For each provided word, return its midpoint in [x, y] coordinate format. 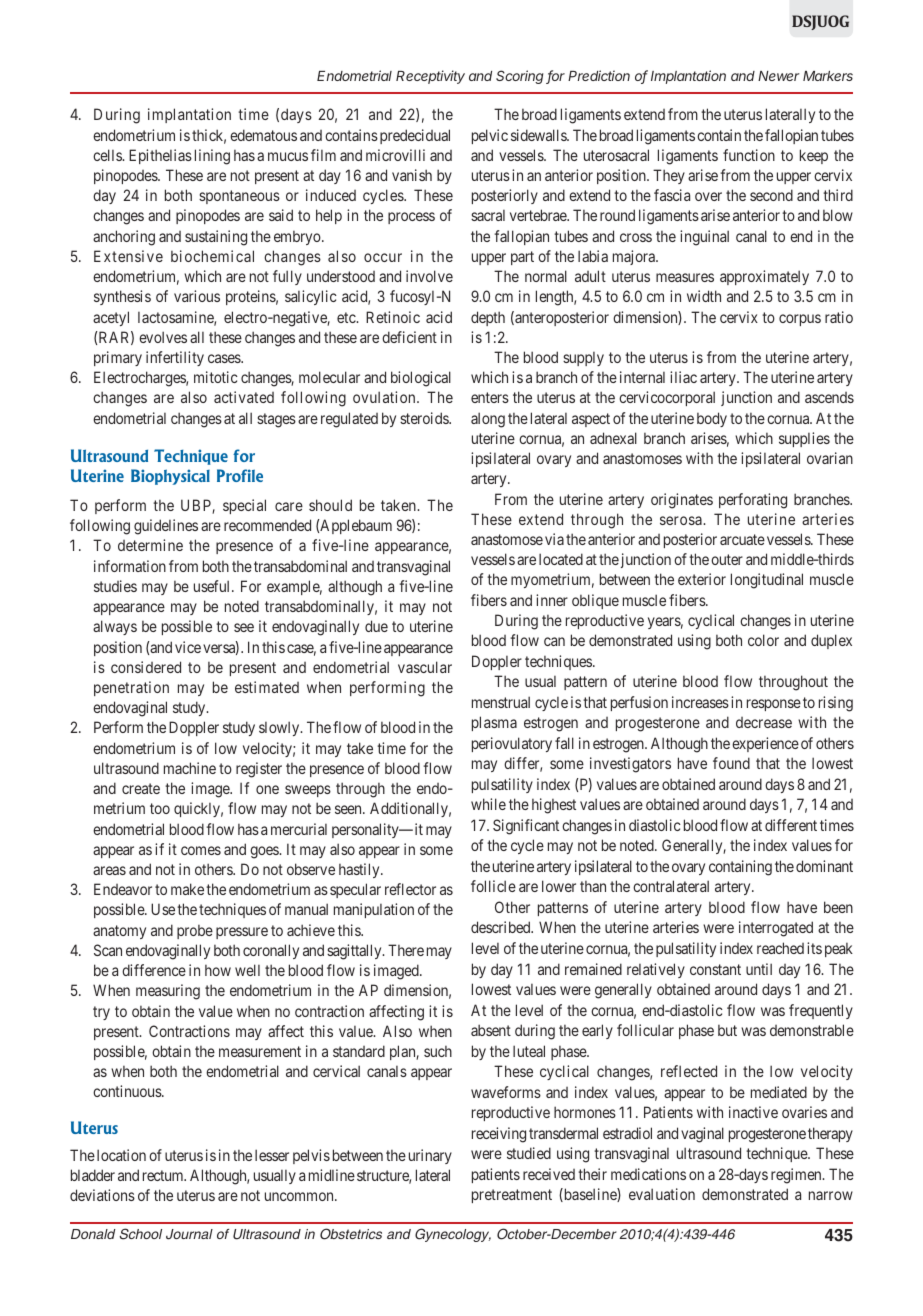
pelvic [490, 136]
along [488, 420]
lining [212, 157]
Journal [189, 1234]
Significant [526, 827]
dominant [824, 866]
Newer [779, 76]
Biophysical [170, 477]
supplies [804, 439]
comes [201, 850]
